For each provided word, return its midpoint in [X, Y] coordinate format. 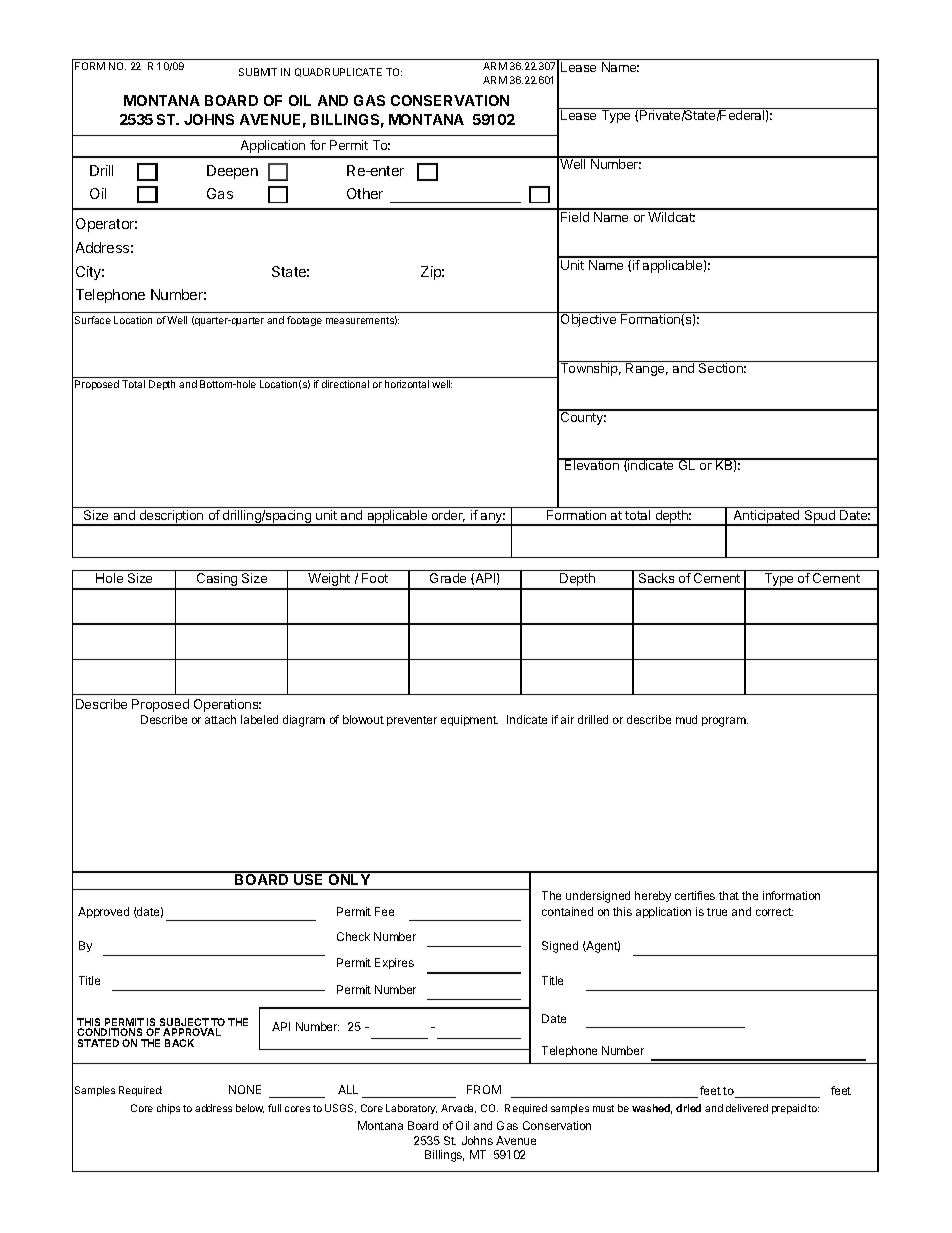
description [171, 518]
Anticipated [767, 518]
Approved [103, 912]
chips [168, 1109]
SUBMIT [258, 72]
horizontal [407, 384]
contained [567, 911]
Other [365, 193]
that [729, 895]
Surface [93, 320]
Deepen [232, 172]
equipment [469, 720]
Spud [819, 518]
